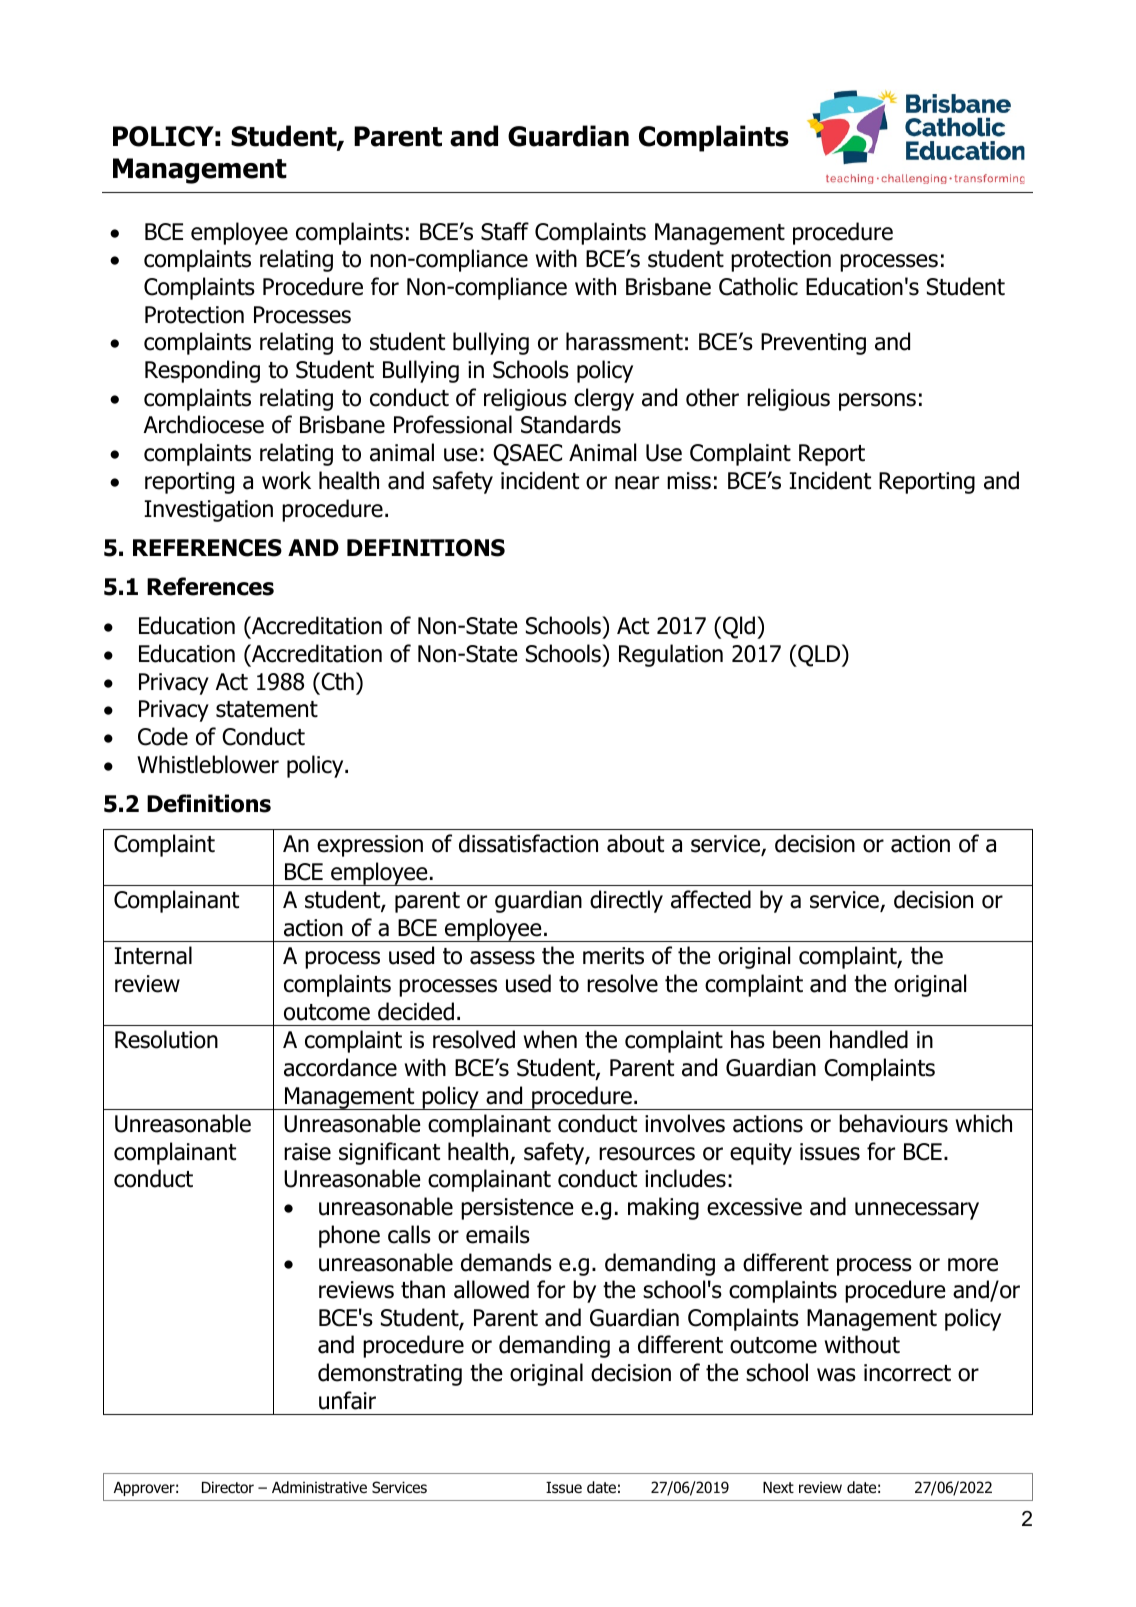 This screenshot has width=1136, height=1607. What do you see at coordinates (813, 344) in the screenshot?
I see `Preventing` at bounding box center [813, 344].
